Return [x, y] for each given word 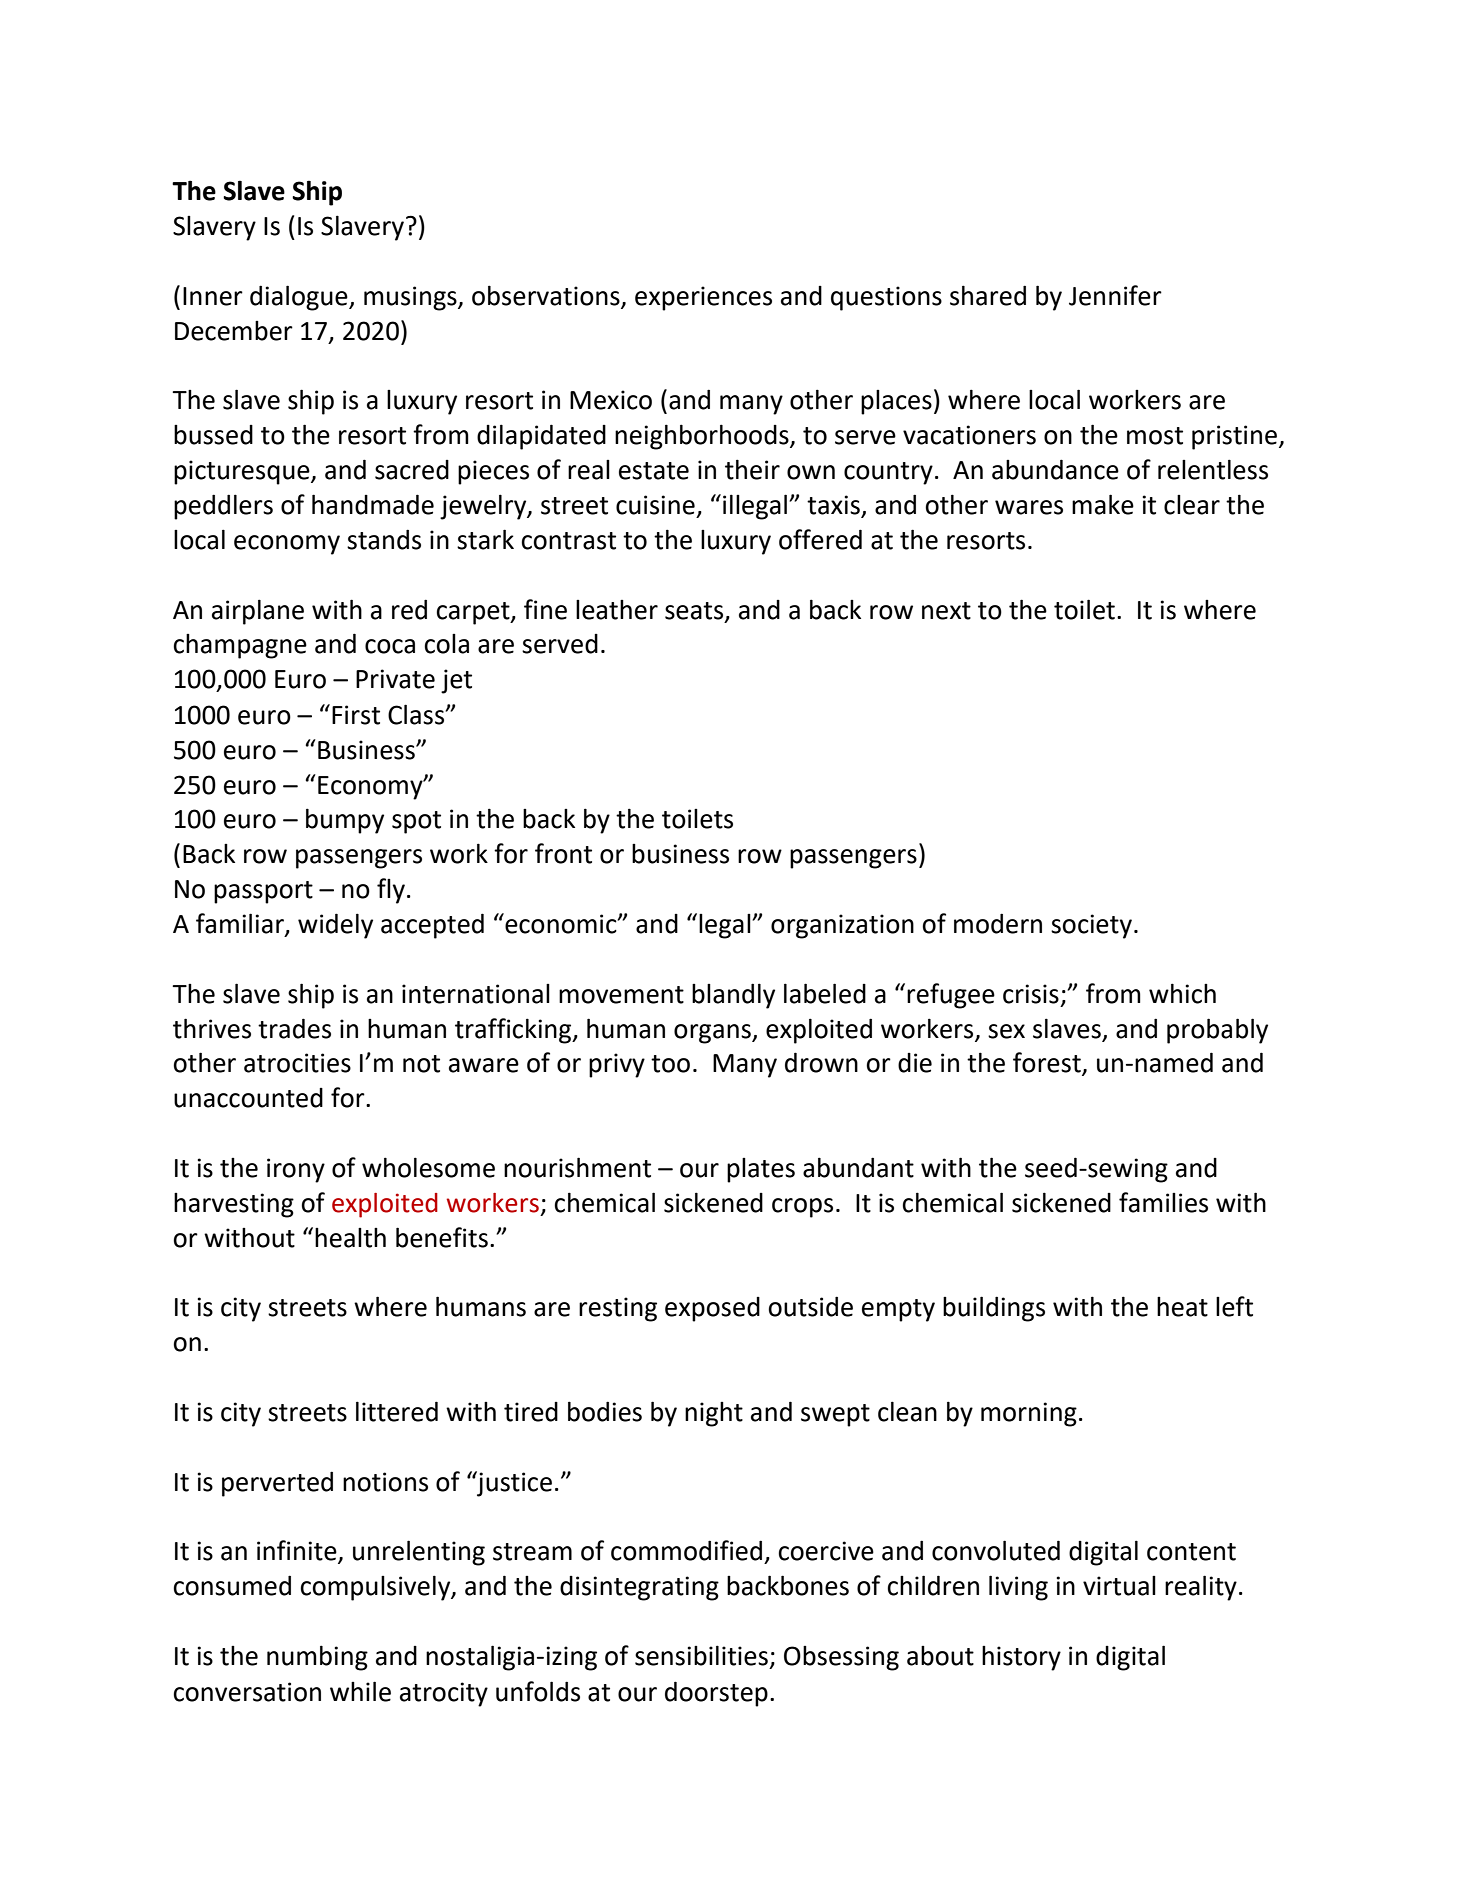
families [1163, 1202]
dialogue [300, 298]
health [350, 1238]
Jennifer [1115, 295]
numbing [317, 1658]
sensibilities [701, 1655]
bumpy [345, 821]
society [1091, 926]
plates [761, 1170]
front [563, 853]
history [1021, 1658]
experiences [703, 298]
